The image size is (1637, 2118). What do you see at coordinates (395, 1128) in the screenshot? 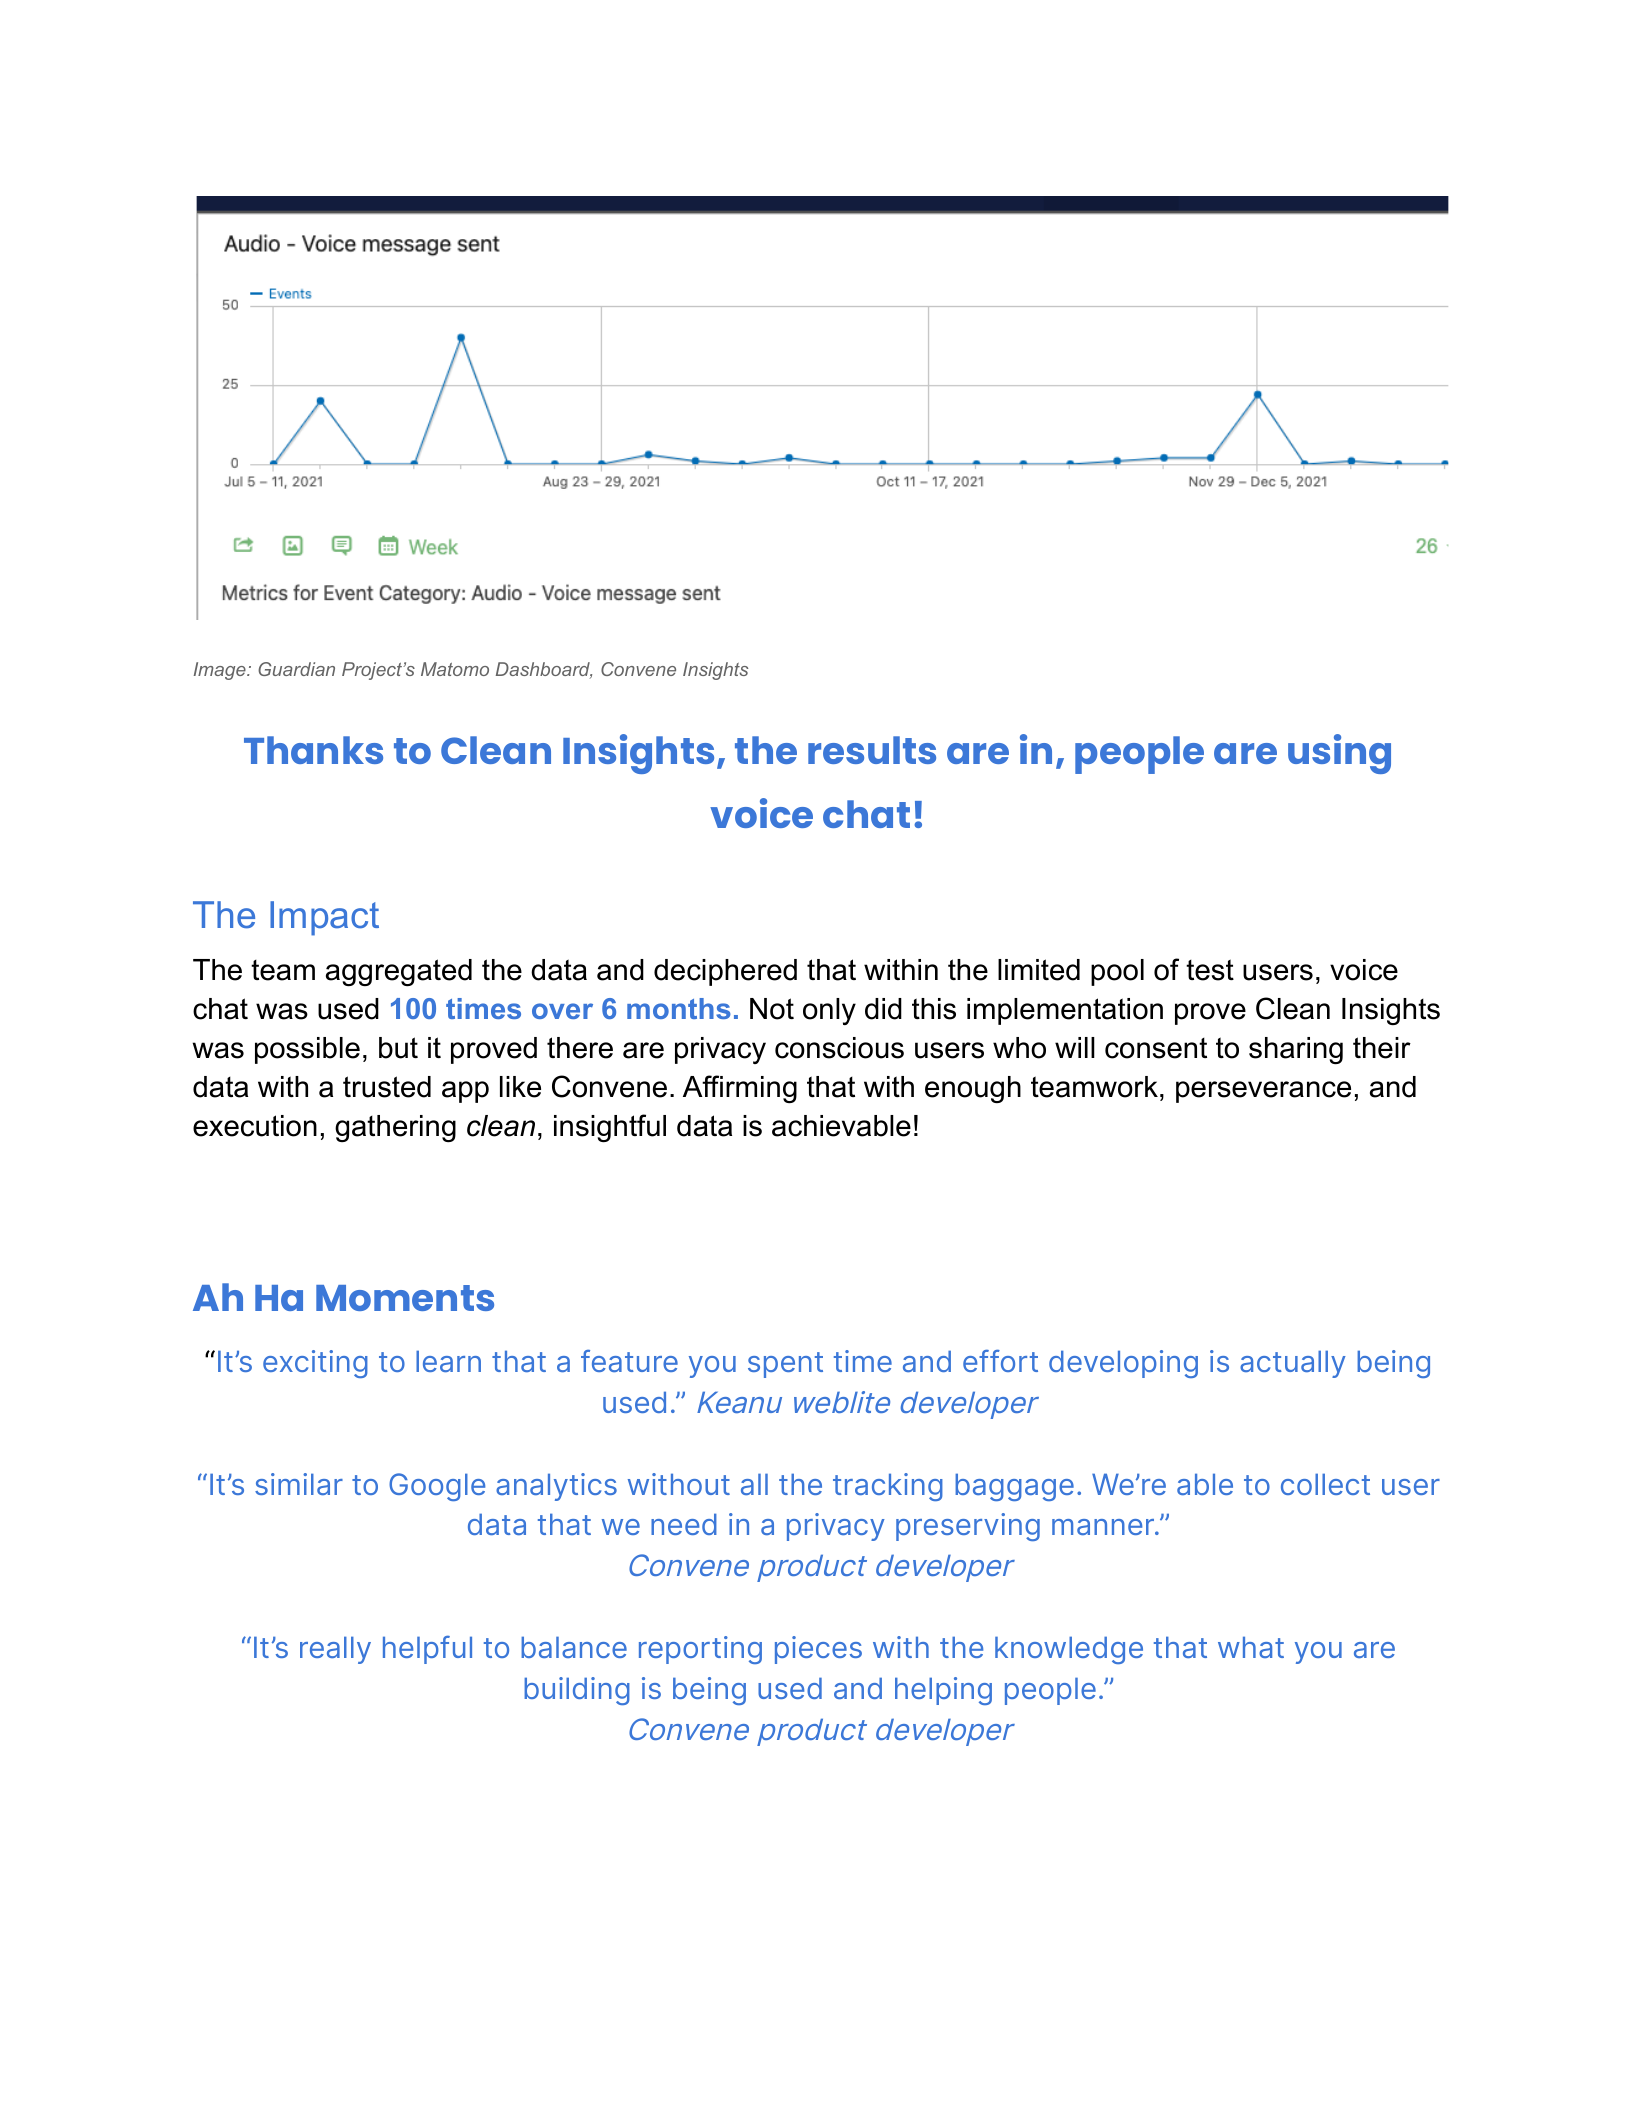
I see `gathering` at bounding box center [395, 1128].
